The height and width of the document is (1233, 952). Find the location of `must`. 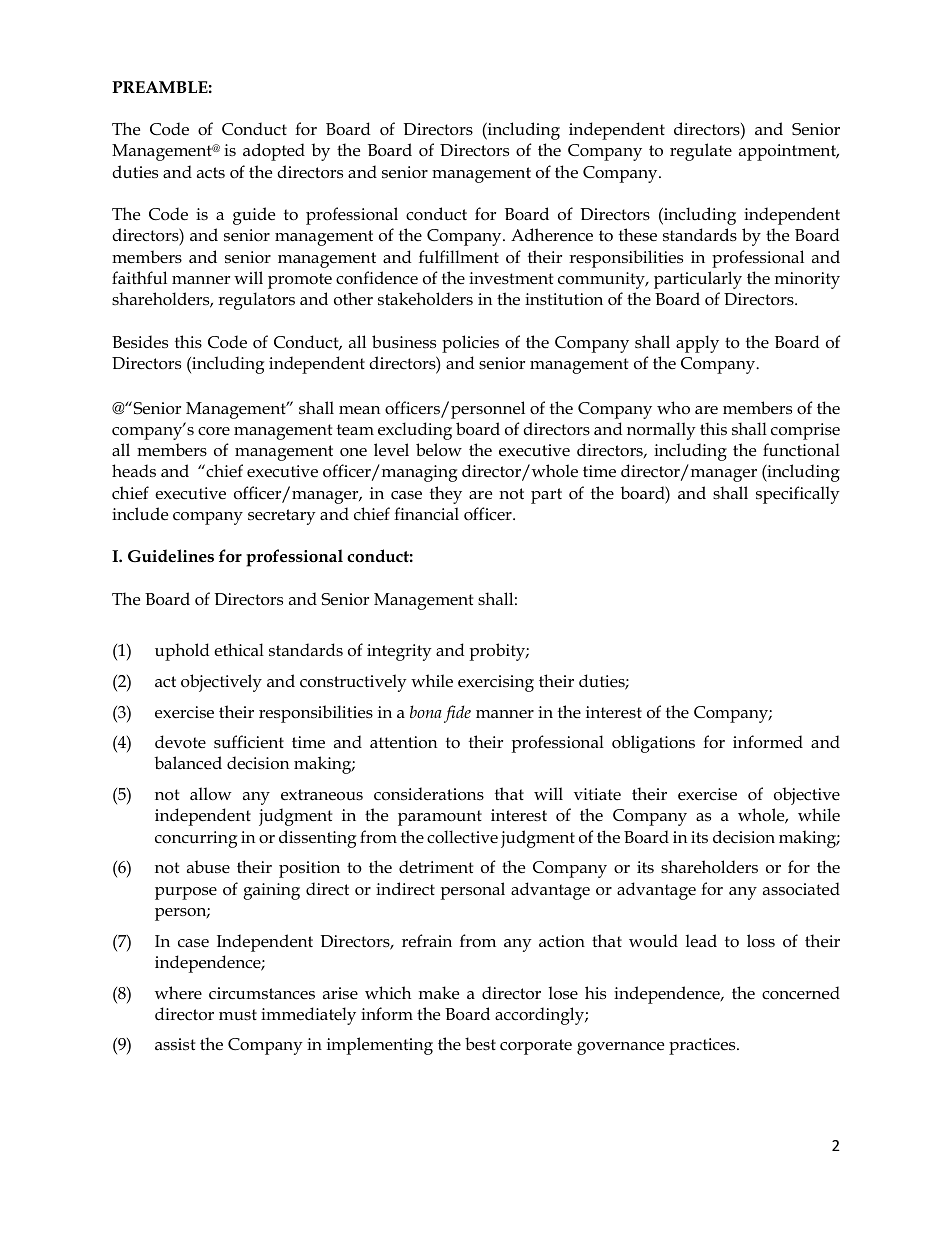

must is located at coordinates (238, 1014).
